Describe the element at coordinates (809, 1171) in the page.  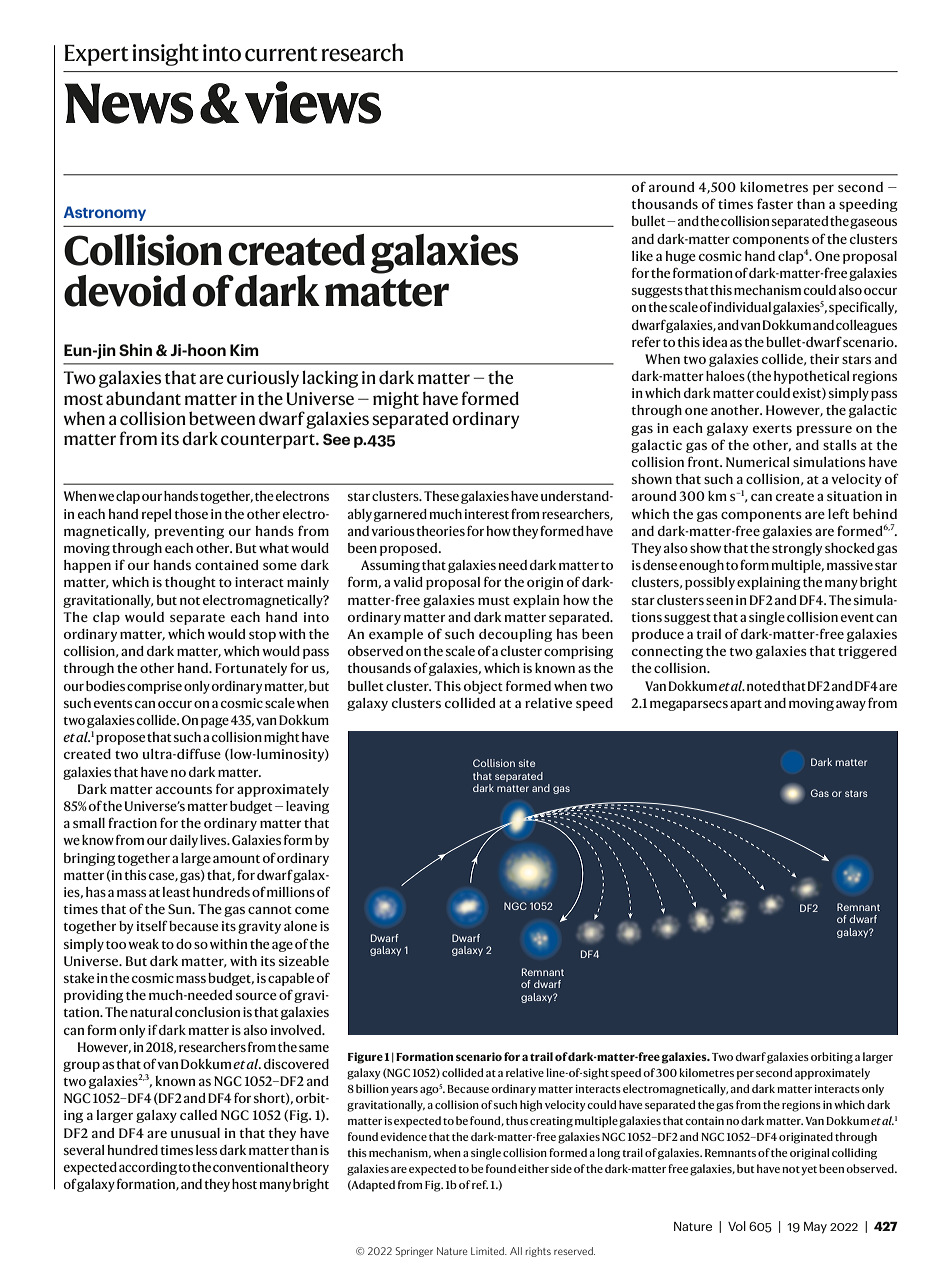
I see `yet` at that location.
